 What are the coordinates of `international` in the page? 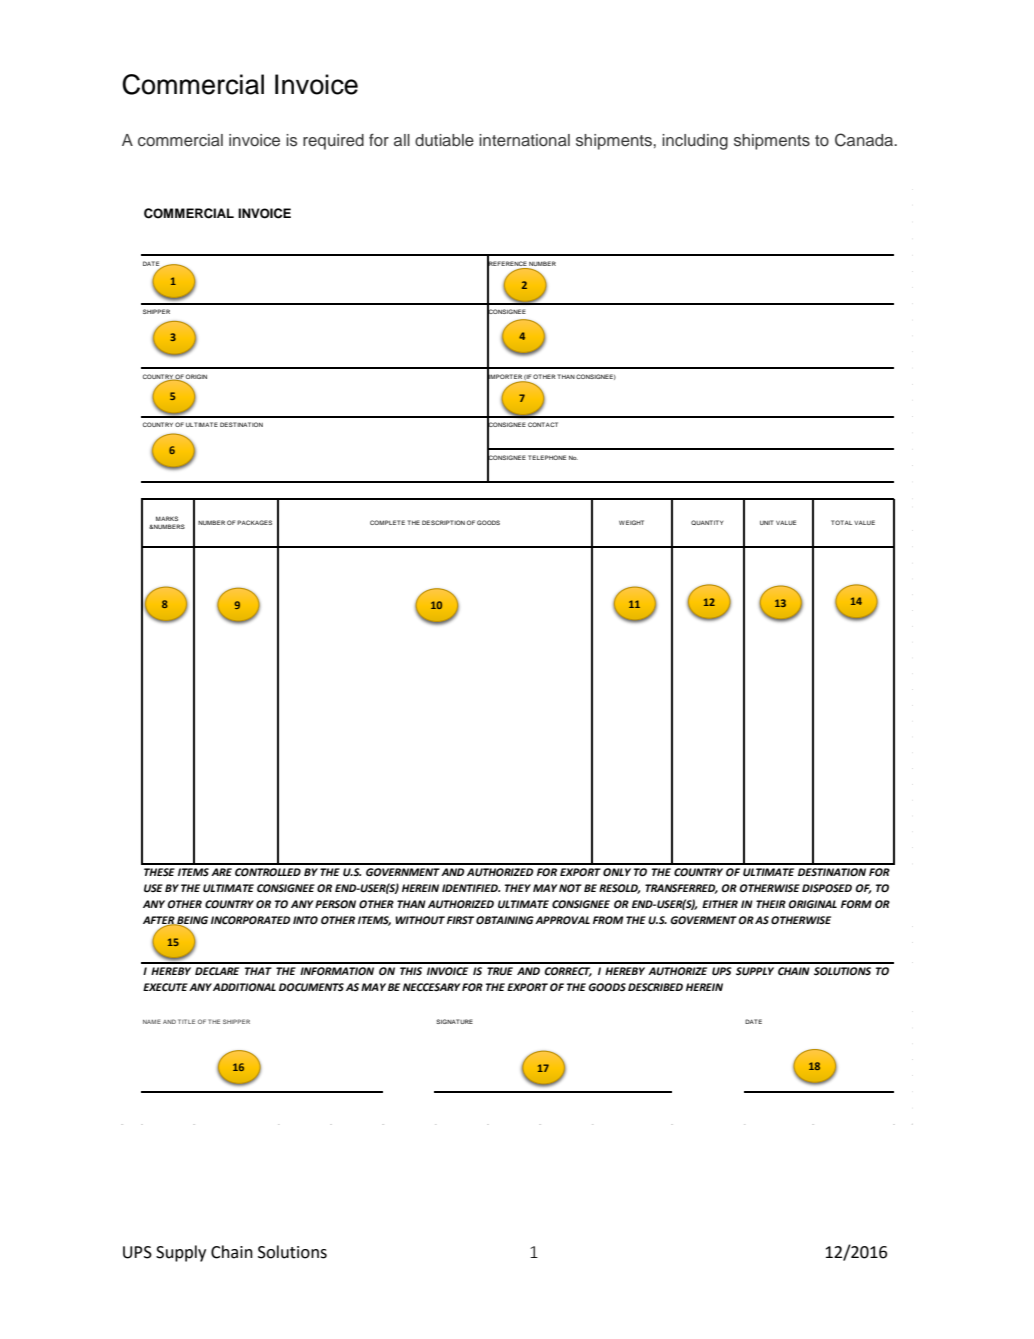 It's located at (524, 140).
